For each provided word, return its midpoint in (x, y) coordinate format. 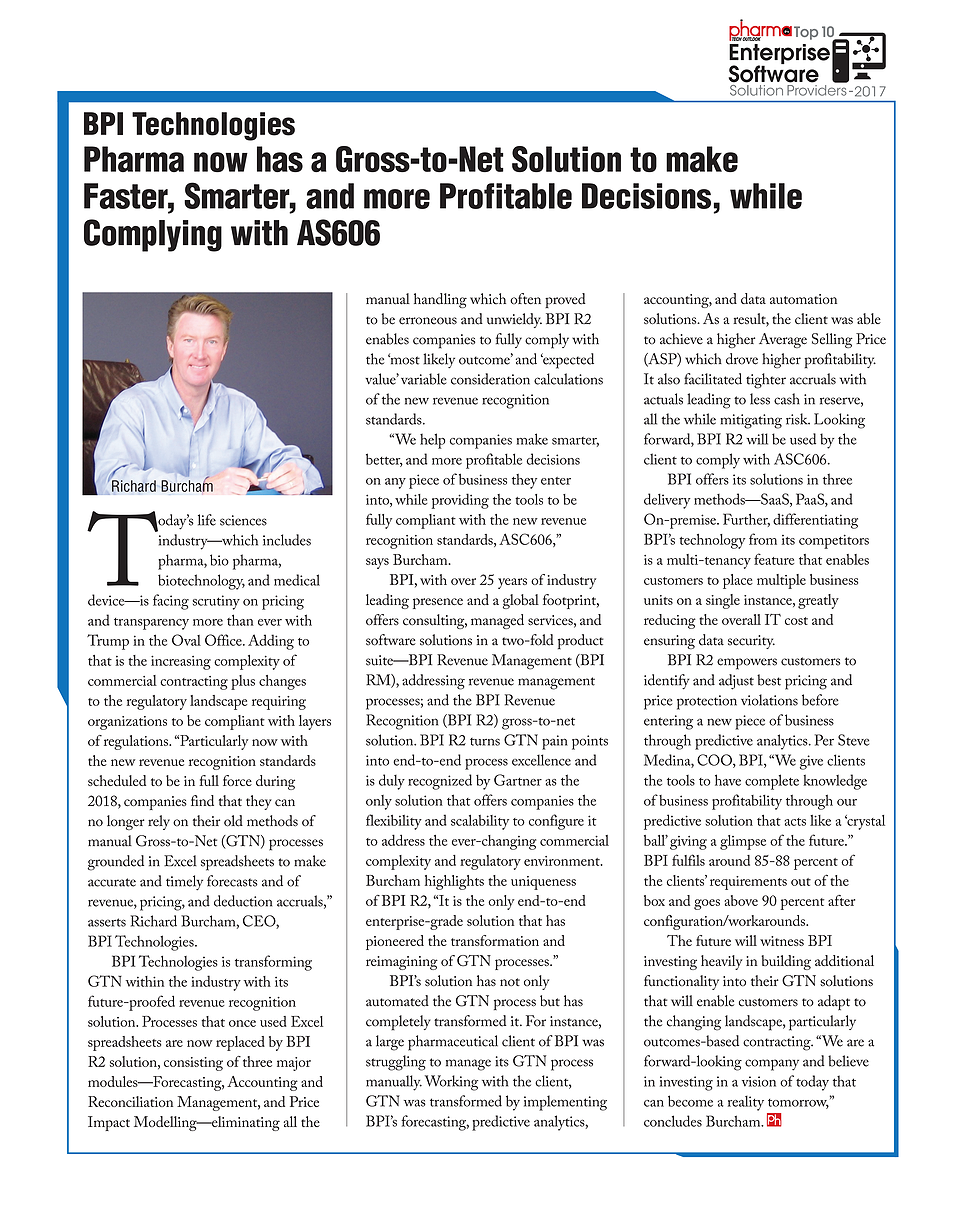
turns (485, 742)
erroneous (428, 321)
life (207, 520)
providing (460, 501)
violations (769, 700)
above (741, 900)
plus (243, 682)
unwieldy (514, 320)
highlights (454, 882)
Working (451, 1083)
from (763, 539)
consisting (193, 1064)
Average (783, 340)
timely (184, 883)
